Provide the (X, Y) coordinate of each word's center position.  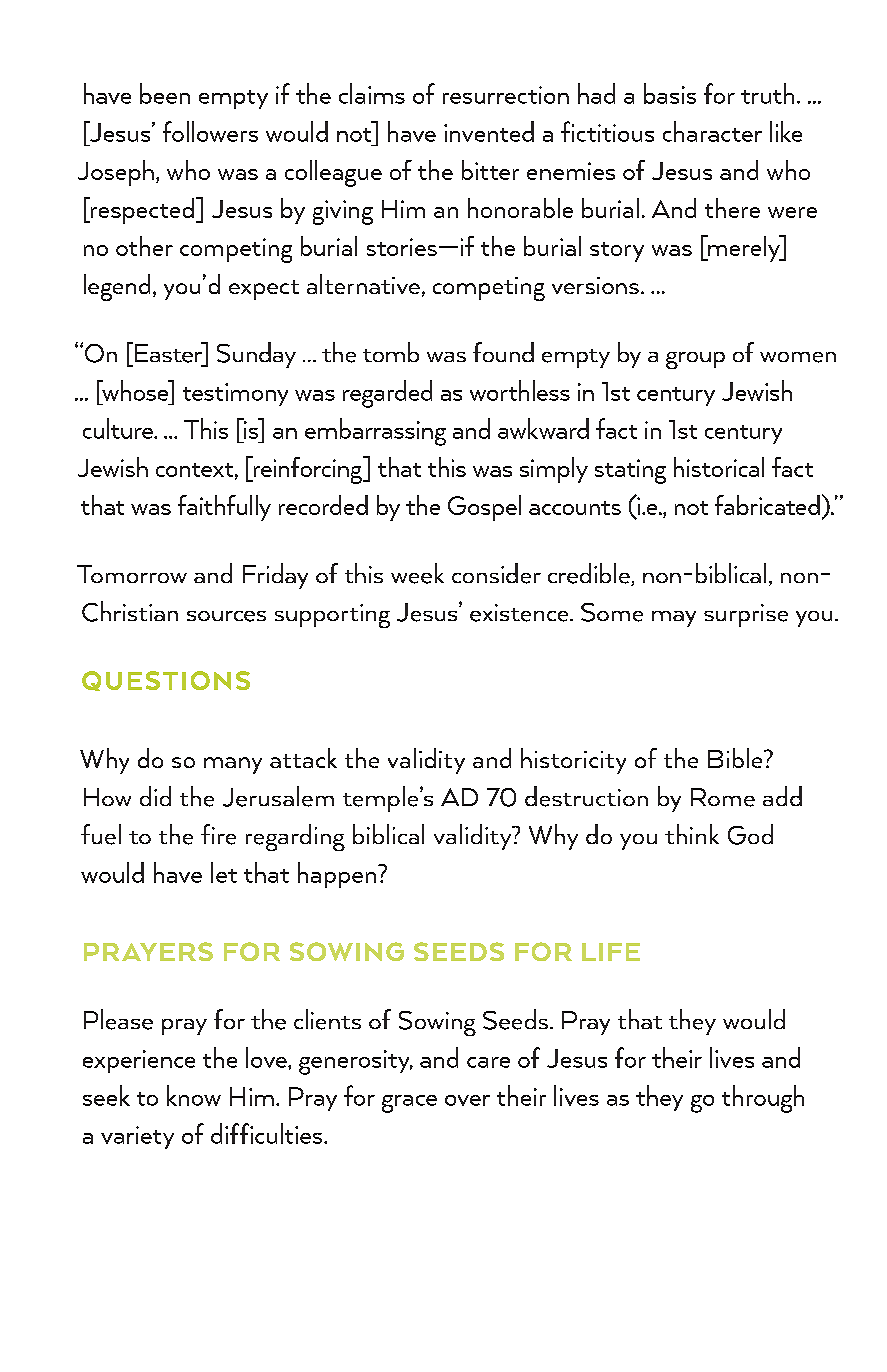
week (417, 573)
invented (489, 131)
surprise (746, 615)
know (194, 1095)
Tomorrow (132, 574)
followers (210, 131)
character (712, 131)
